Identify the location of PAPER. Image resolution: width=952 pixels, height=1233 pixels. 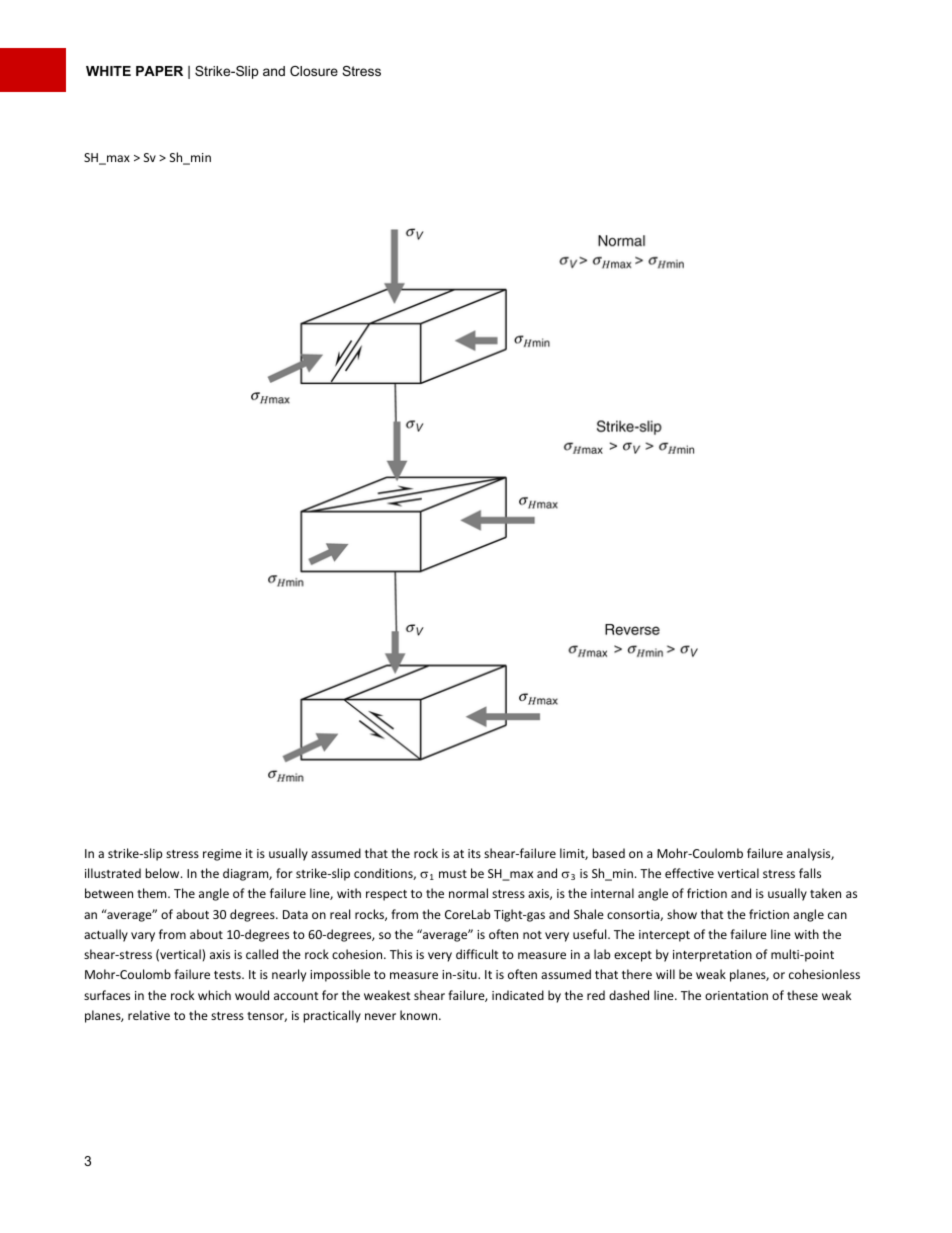
(159, 71).
